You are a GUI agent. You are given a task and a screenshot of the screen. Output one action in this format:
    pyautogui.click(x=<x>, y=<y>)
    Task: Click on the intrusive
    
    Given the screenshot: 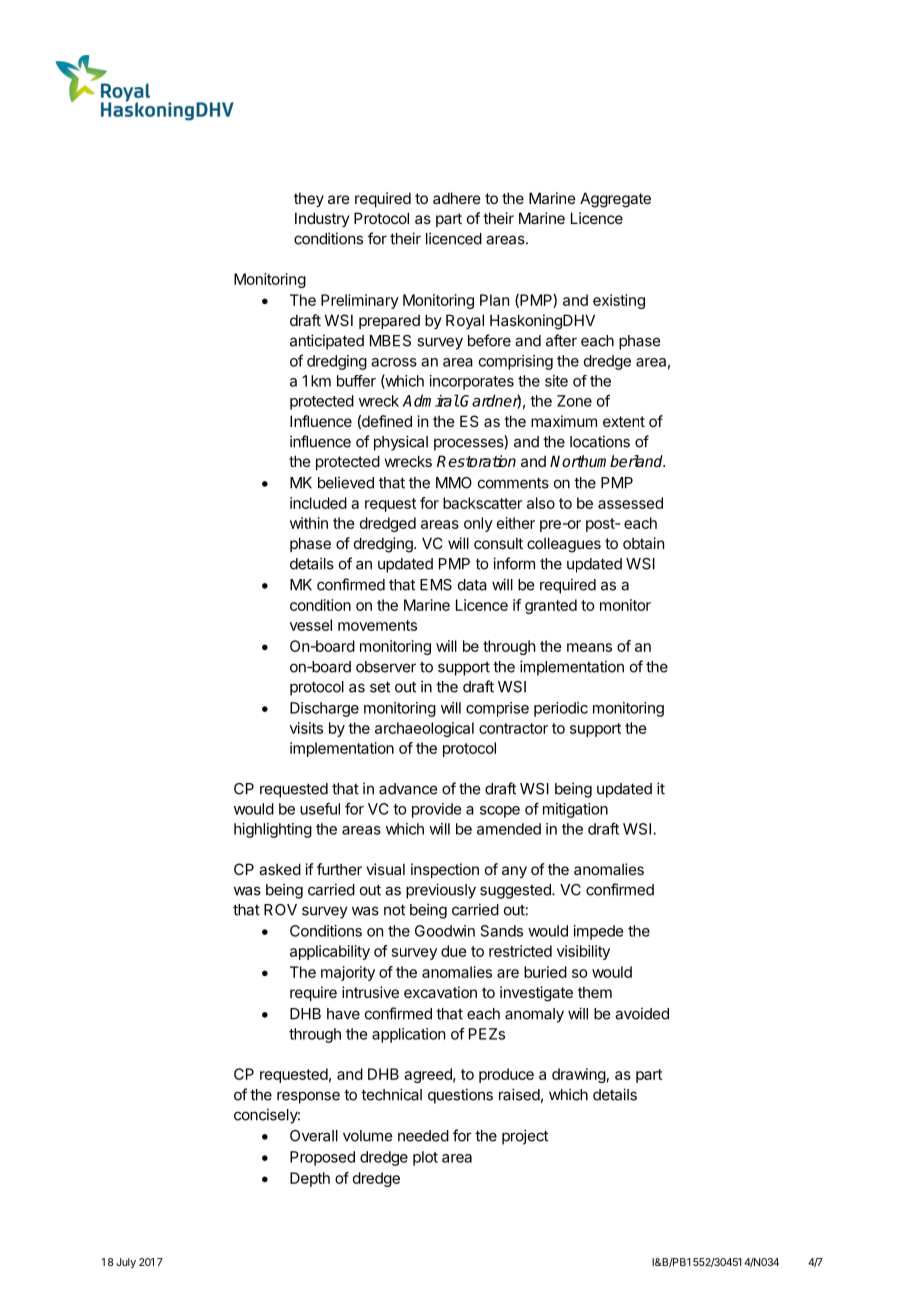 What is the action you would take?
    pyautogui.click(x=370, y=992)
